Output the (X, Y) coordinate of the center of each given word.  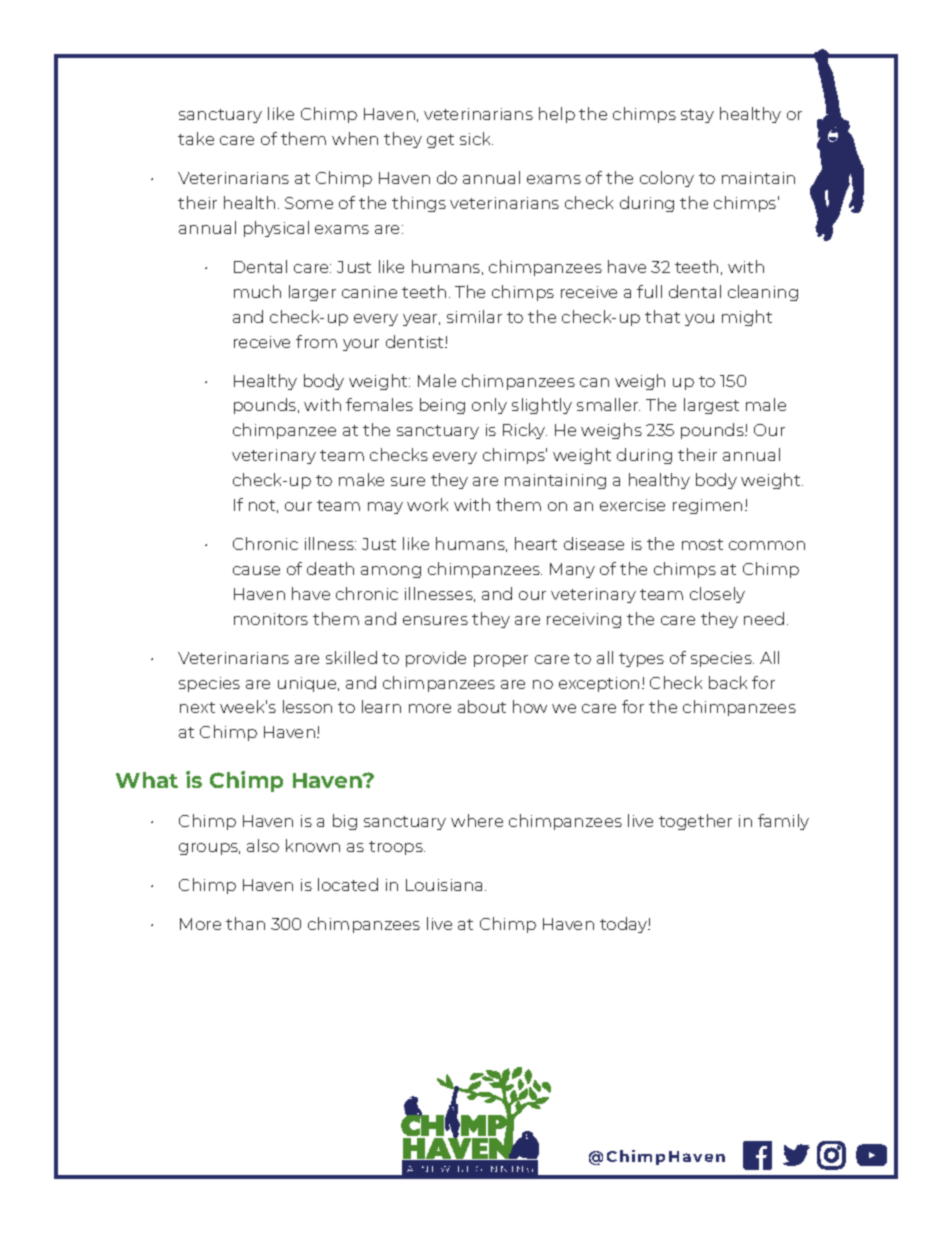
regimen (707, 506)
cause (256, 570)
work (427, 504)
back (728, 682)
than (245, 923)
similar (474, 316)
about (482, 706)
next (197, 707)
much (257, 291)
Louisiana (446, 885)
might (747, 318)
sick (476, 138)
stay (697, 116)
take (196, 138)
